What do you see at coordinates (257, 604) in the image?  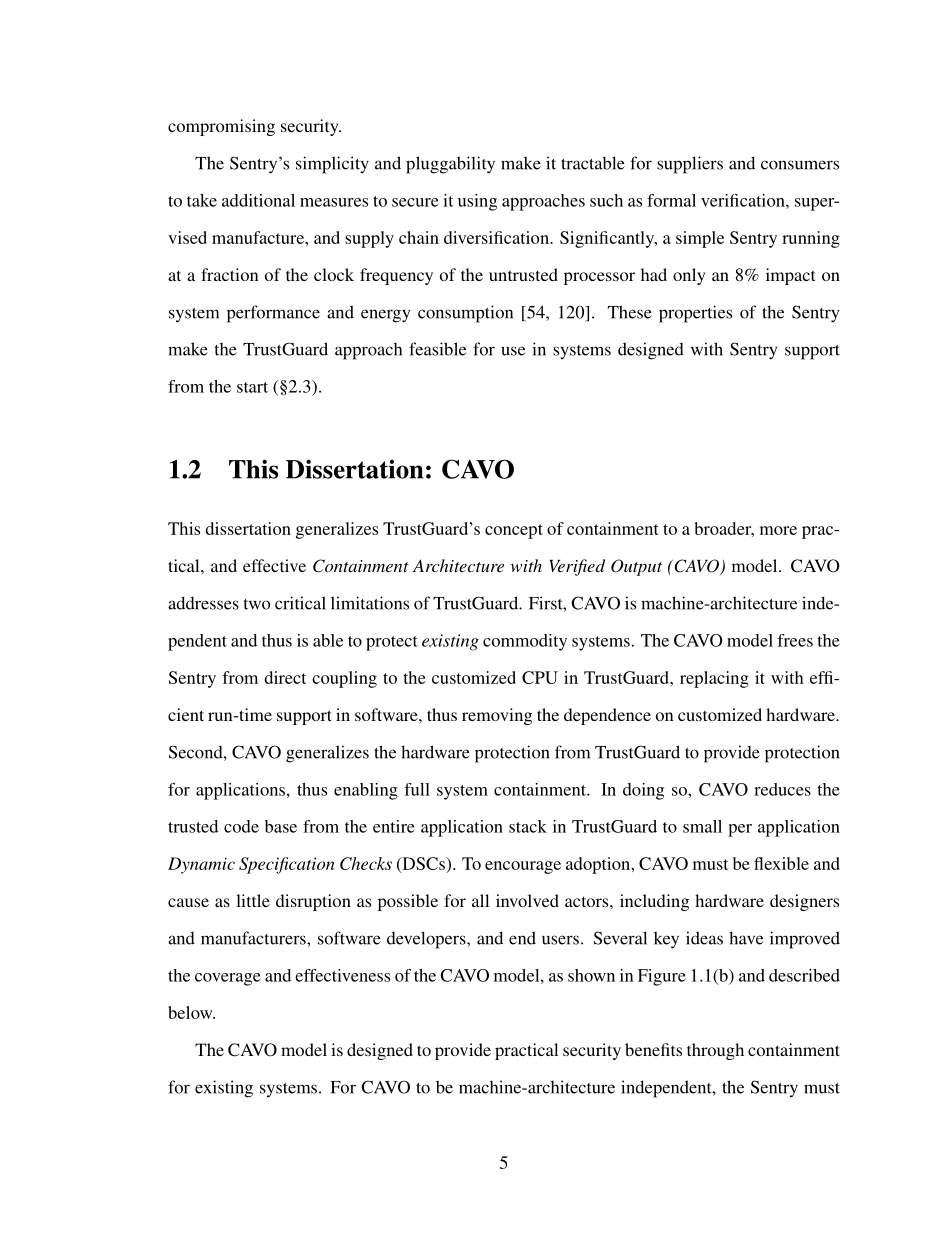 I see `two` at bounding box center [257, 604].
